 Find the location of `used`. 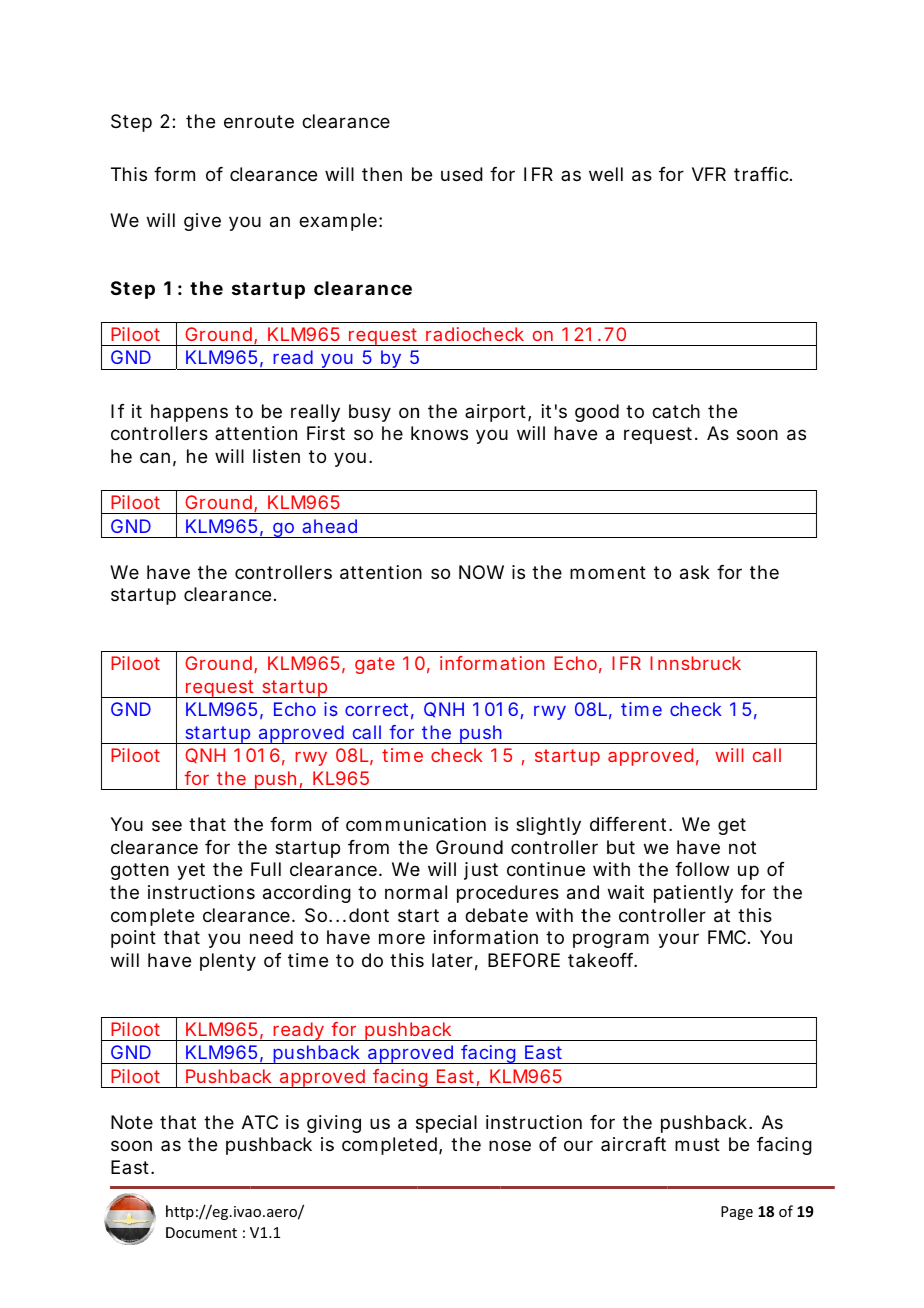

used is located at coordinates (462, 174).
